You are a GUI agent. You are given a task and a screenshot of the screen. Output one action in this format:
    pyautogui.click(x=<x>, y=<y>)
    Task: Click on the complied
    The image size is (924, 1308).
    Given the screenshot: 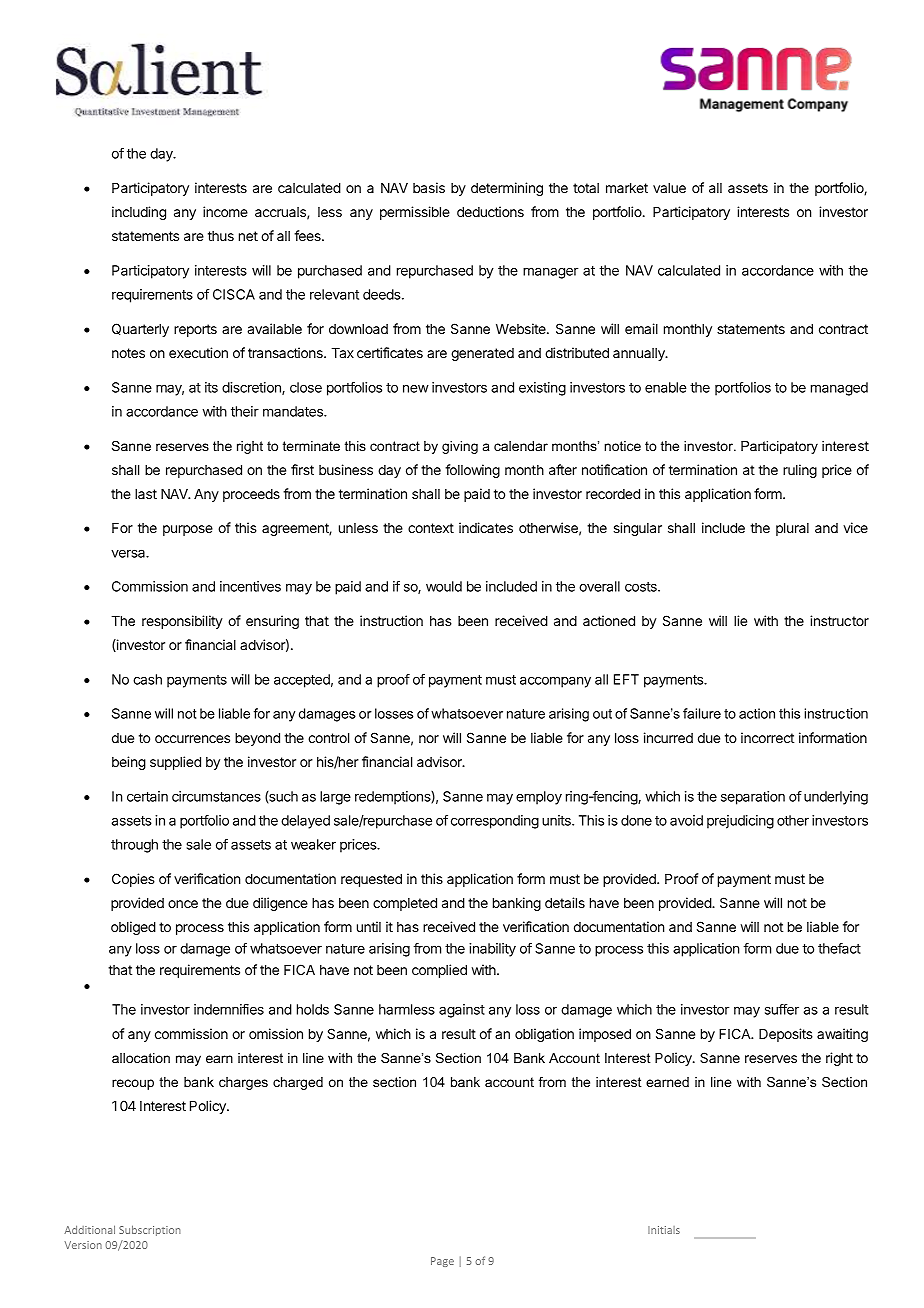 What is the action you would take?
    pyautogui.click(x=439, y=971)
